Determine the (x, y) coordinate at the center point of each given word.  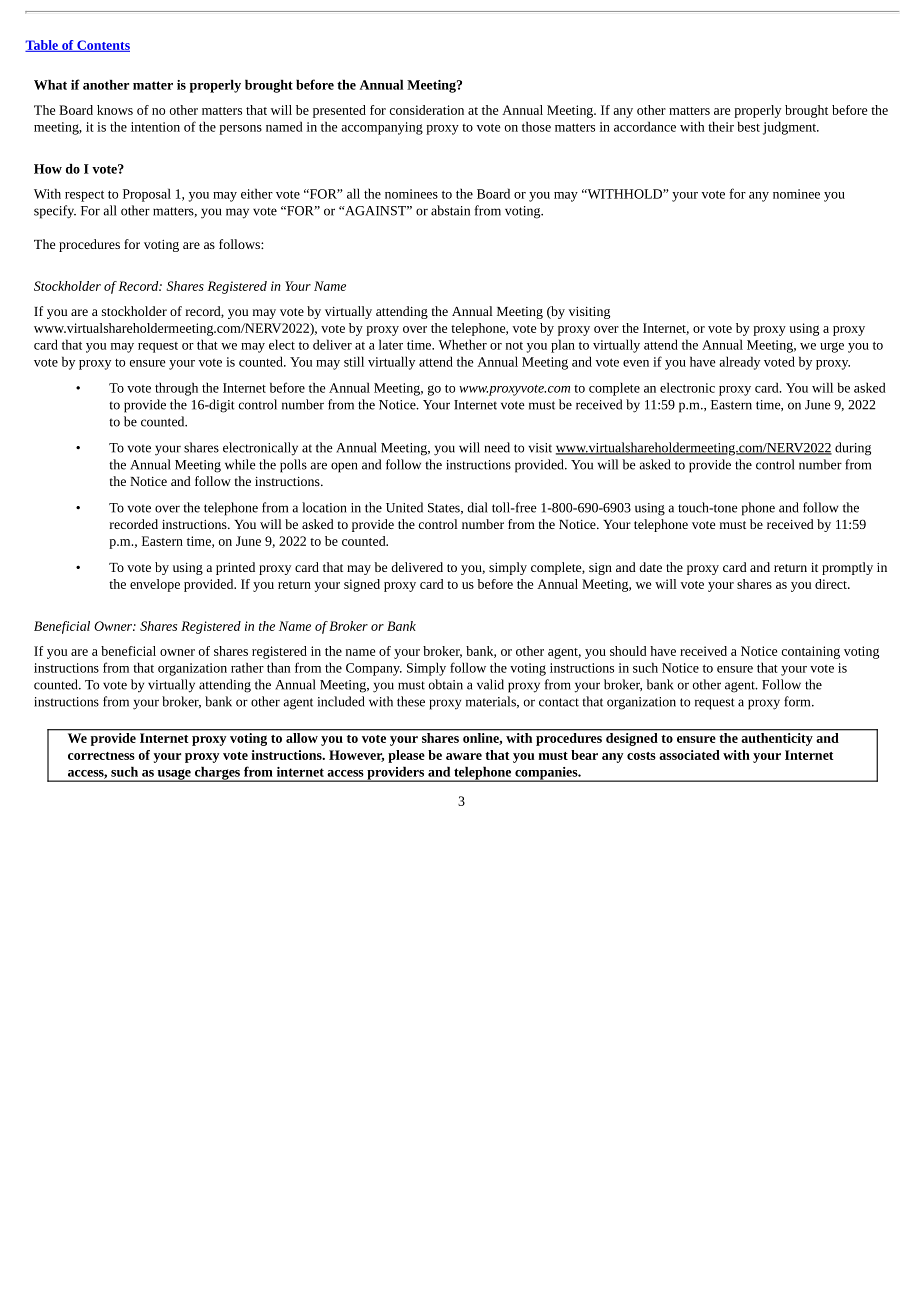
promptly (847, 568)
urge (832, 347)
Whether (462, 344)
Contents (102, 46)
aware (464, 756)
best (749, 126)
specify (55, 212)
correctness (101, 756)
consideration (427, 110)
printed (235, 568)
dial (477, 507)
